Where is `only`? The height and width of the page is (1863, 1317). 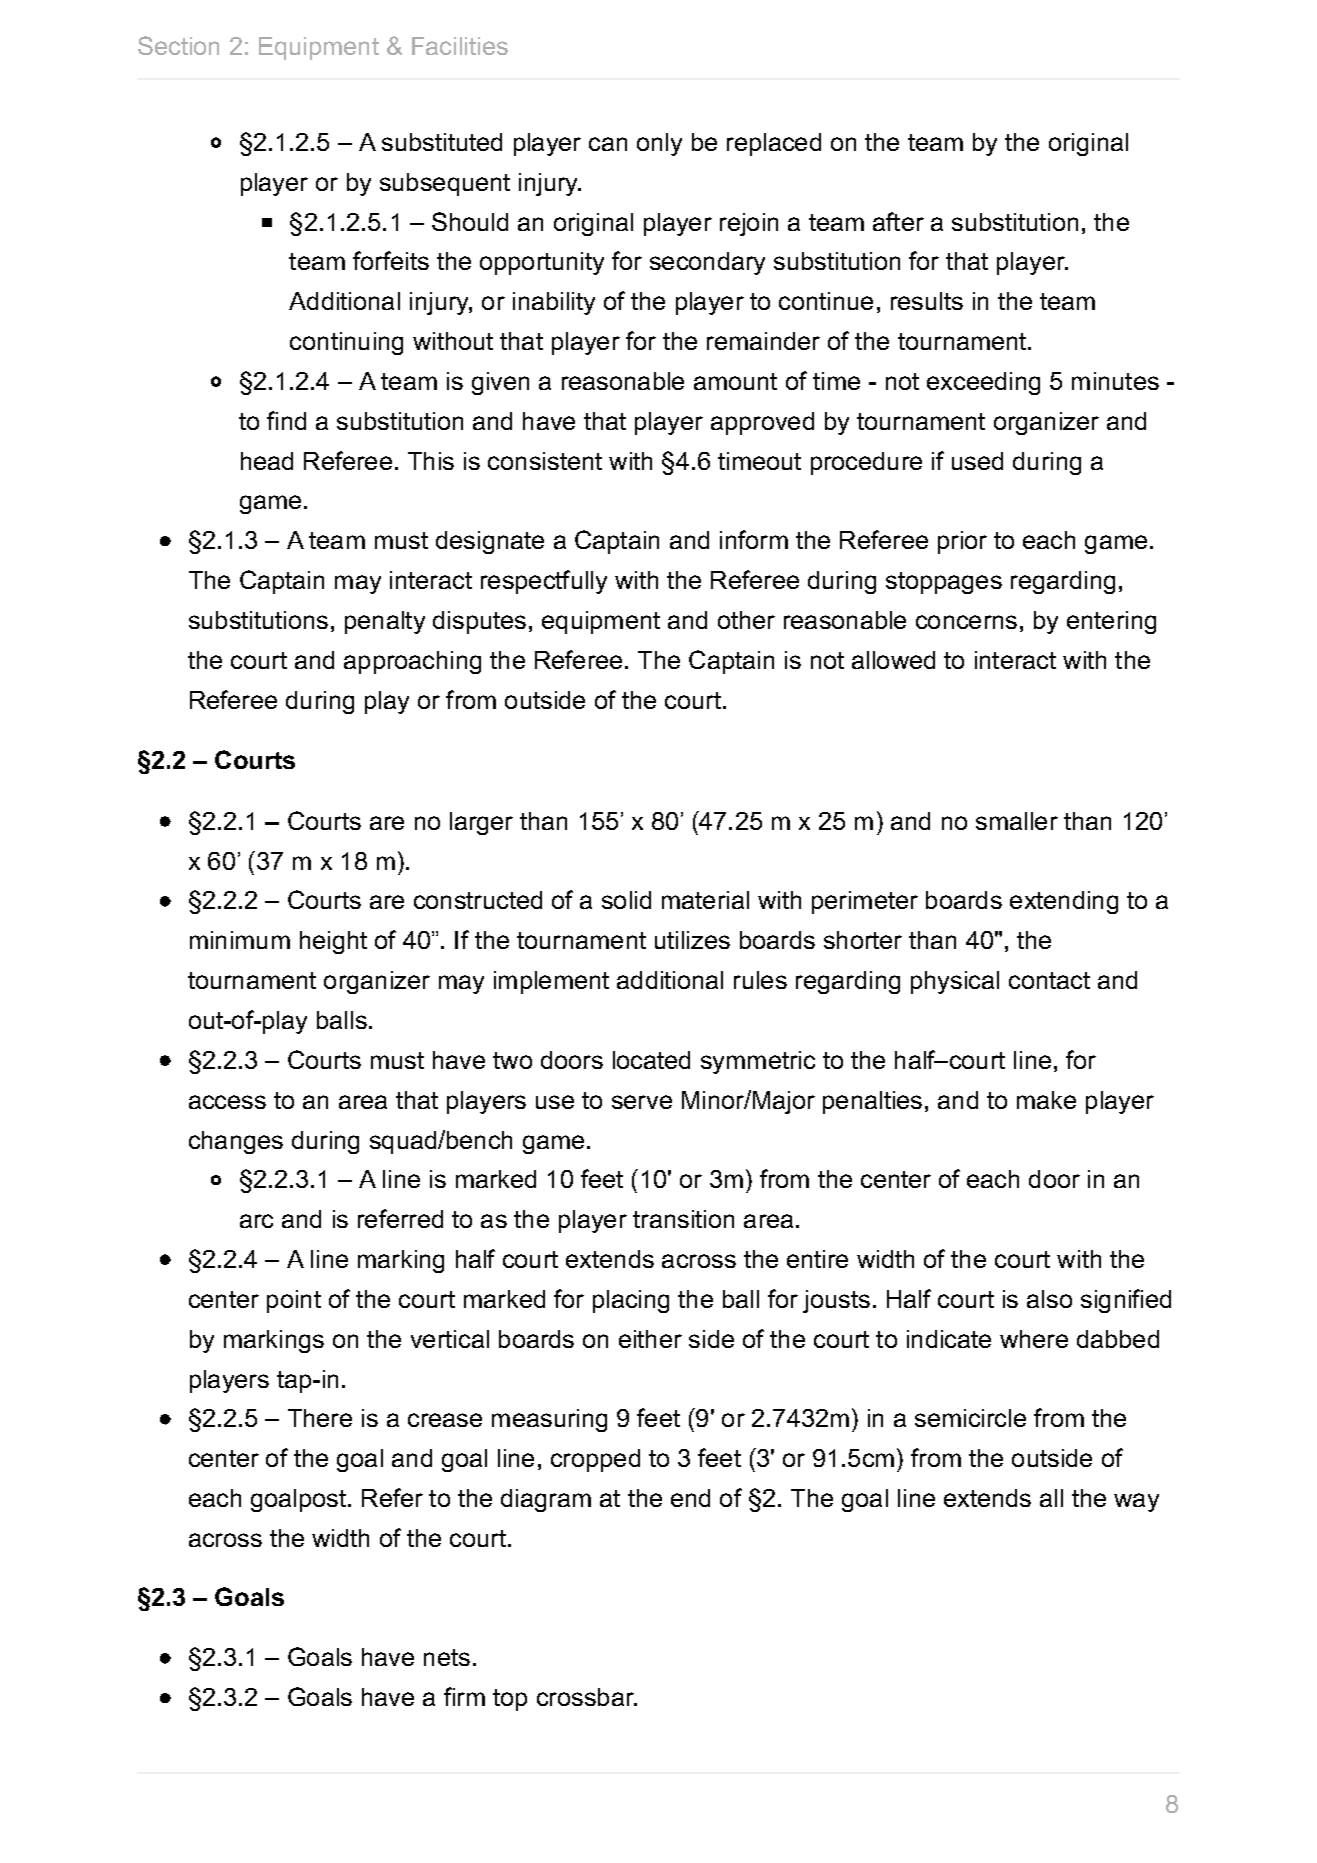
only is located at coordinates (659, 144).
